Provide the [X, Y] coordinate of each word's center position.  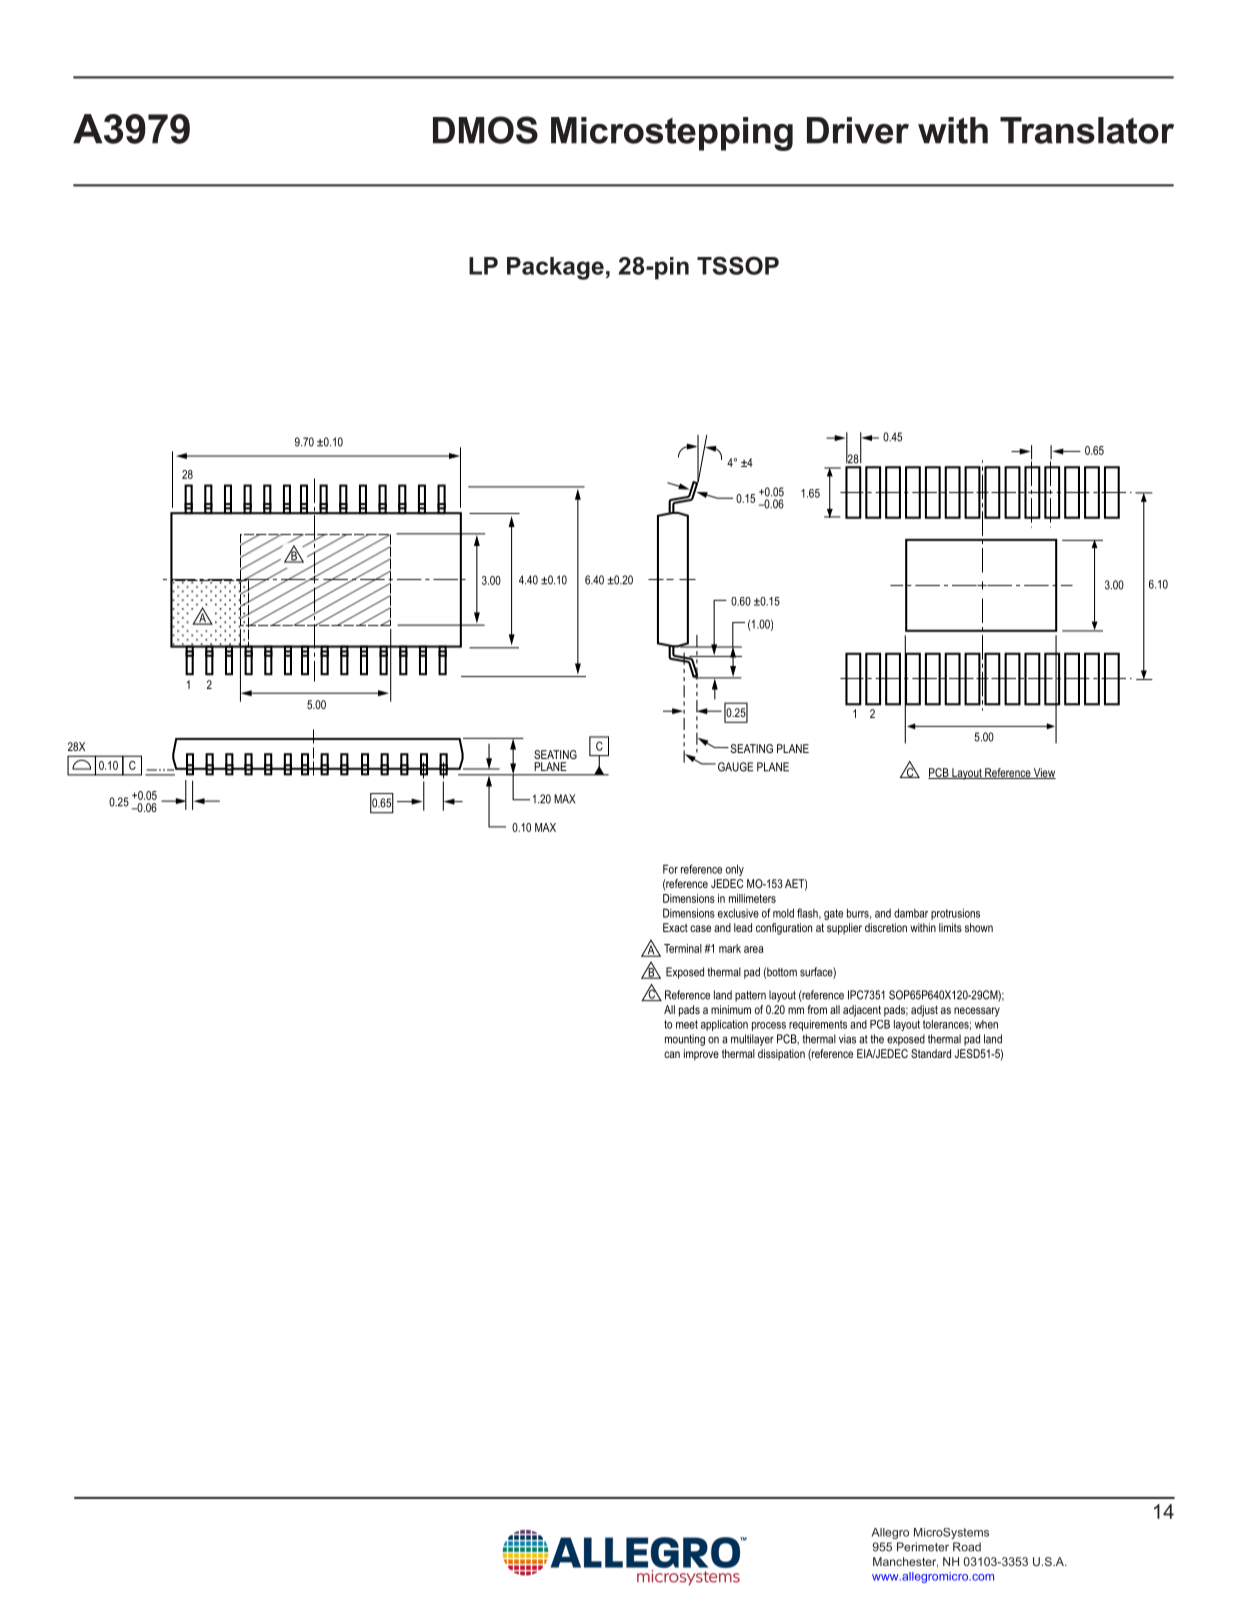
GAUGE [735, 767]
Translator [1087, 130]
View [1044, 773]
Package [555, 268]
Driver [858, 130]
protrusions [955, 914]
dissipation [781, 1055]
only [735, 870]
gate [833, 914]
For [670, 869]
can [672, 1054]
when [986, 1024]
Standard [931, 1053]
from [817, 1009]
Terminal [683, 948]
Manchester [905, 1562]
